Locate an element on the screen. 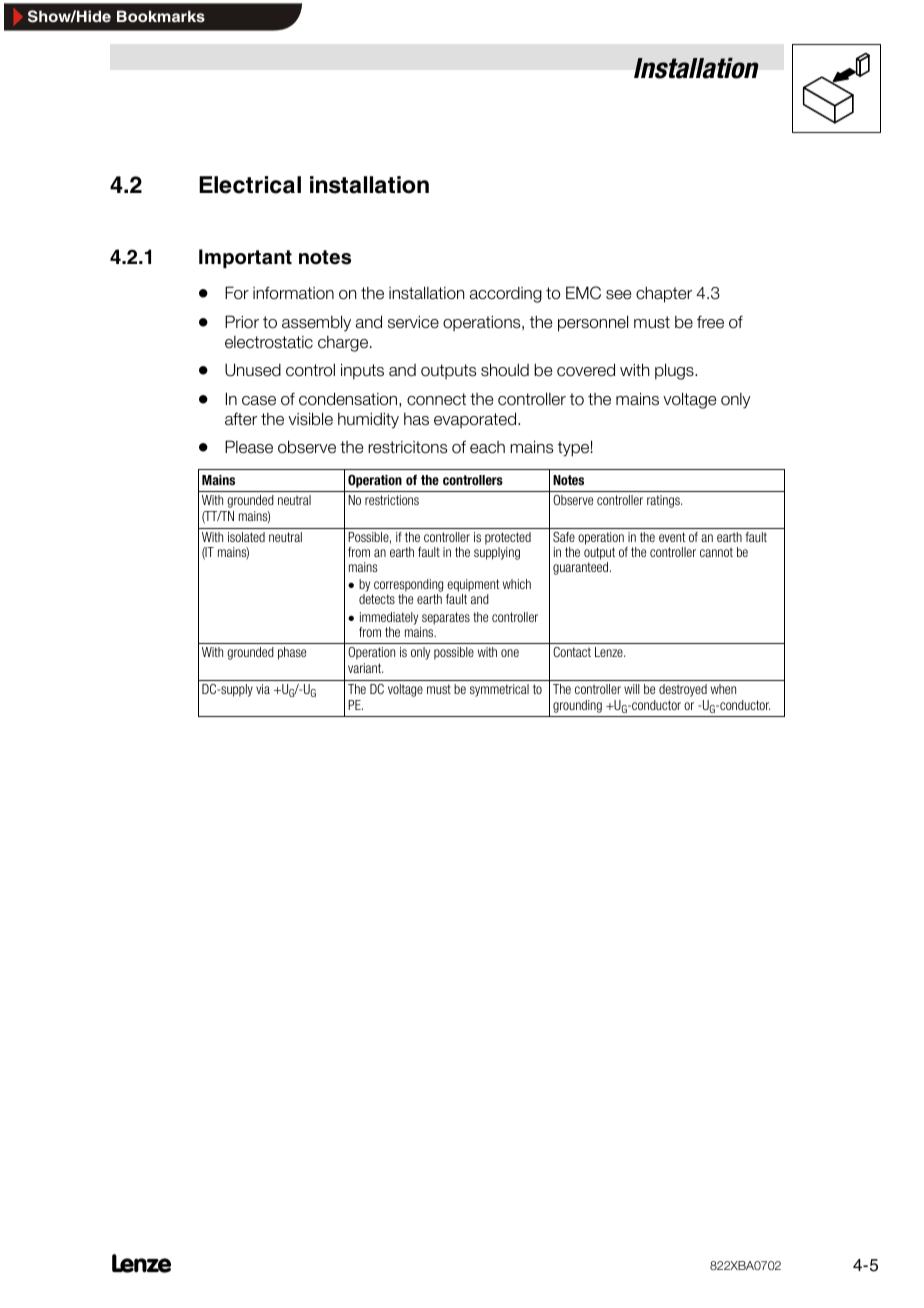 This screenshot has height=1308, width=924. Important is located at coordinates (245, 258).
